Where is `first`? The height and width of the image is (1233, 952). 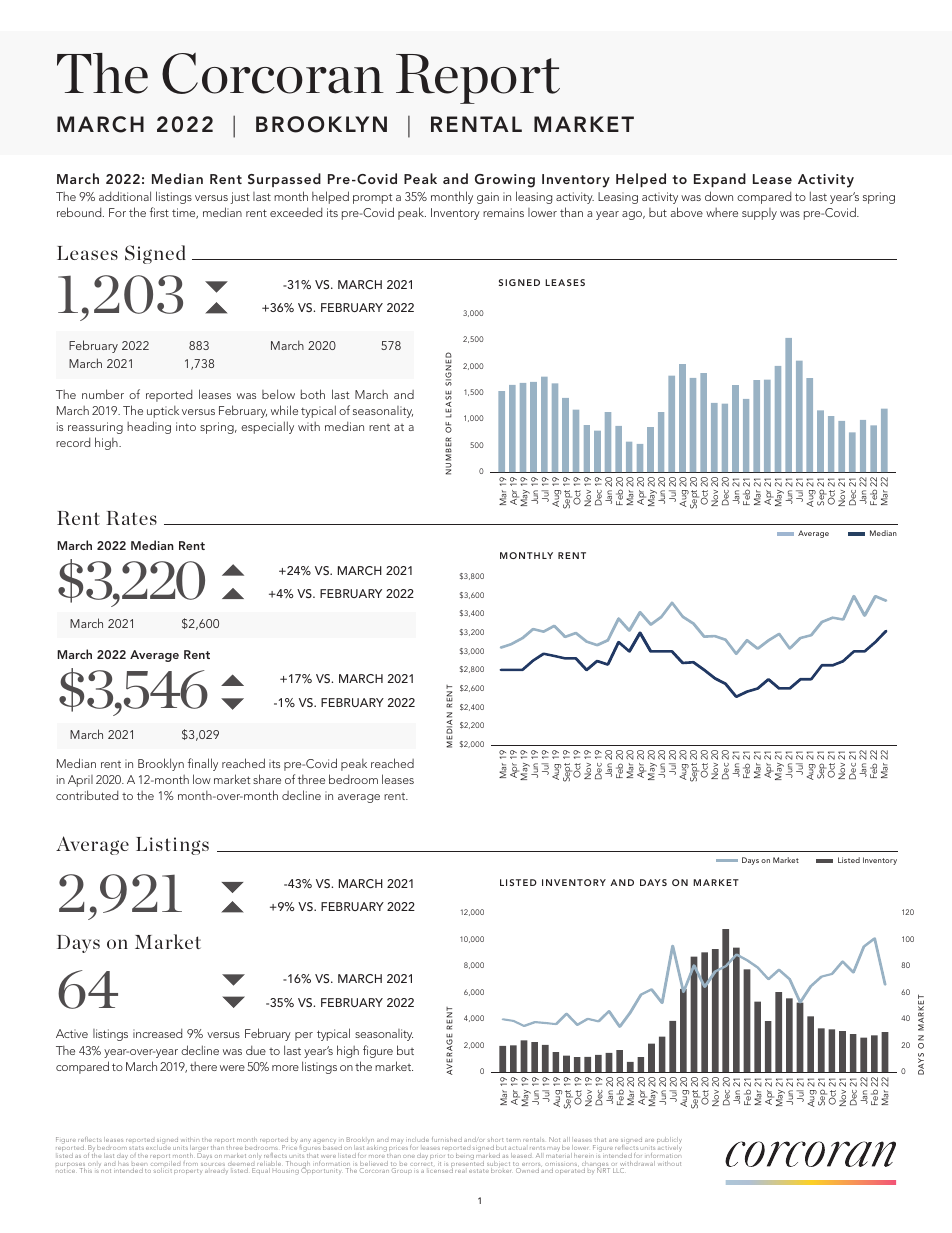
first is located at coordinates (159, 212).
